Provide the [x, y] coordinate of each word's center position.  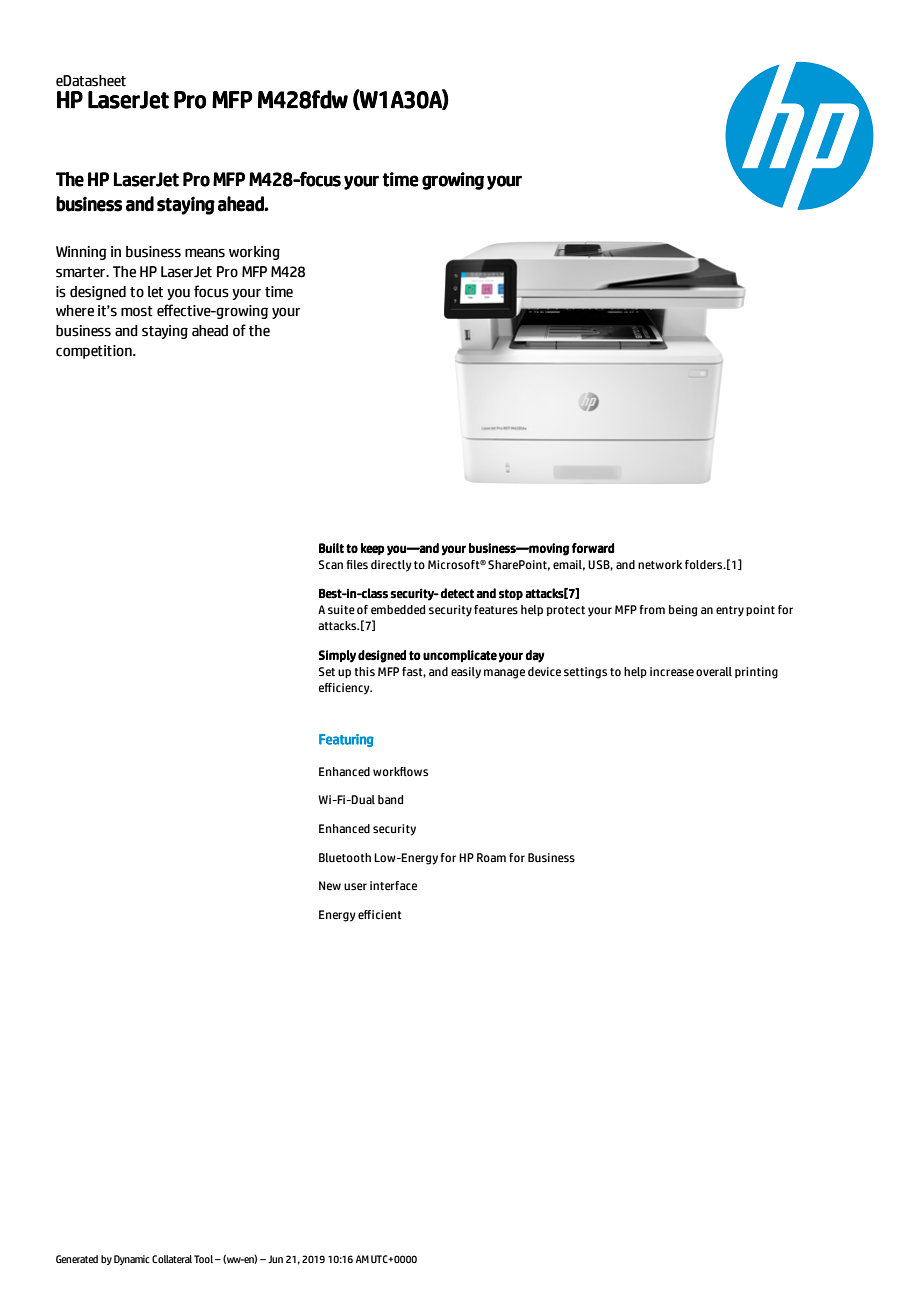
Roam [491, 857]
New [330, 885]
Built [331, 548]
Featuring [346, 740]
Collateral [172, 1259]
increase [672, 672]
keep [373, 549]
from [652, 609]
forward [593, 548]
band [390, 799]
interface [393, 885]
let [155, 292]
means [205, 253]
